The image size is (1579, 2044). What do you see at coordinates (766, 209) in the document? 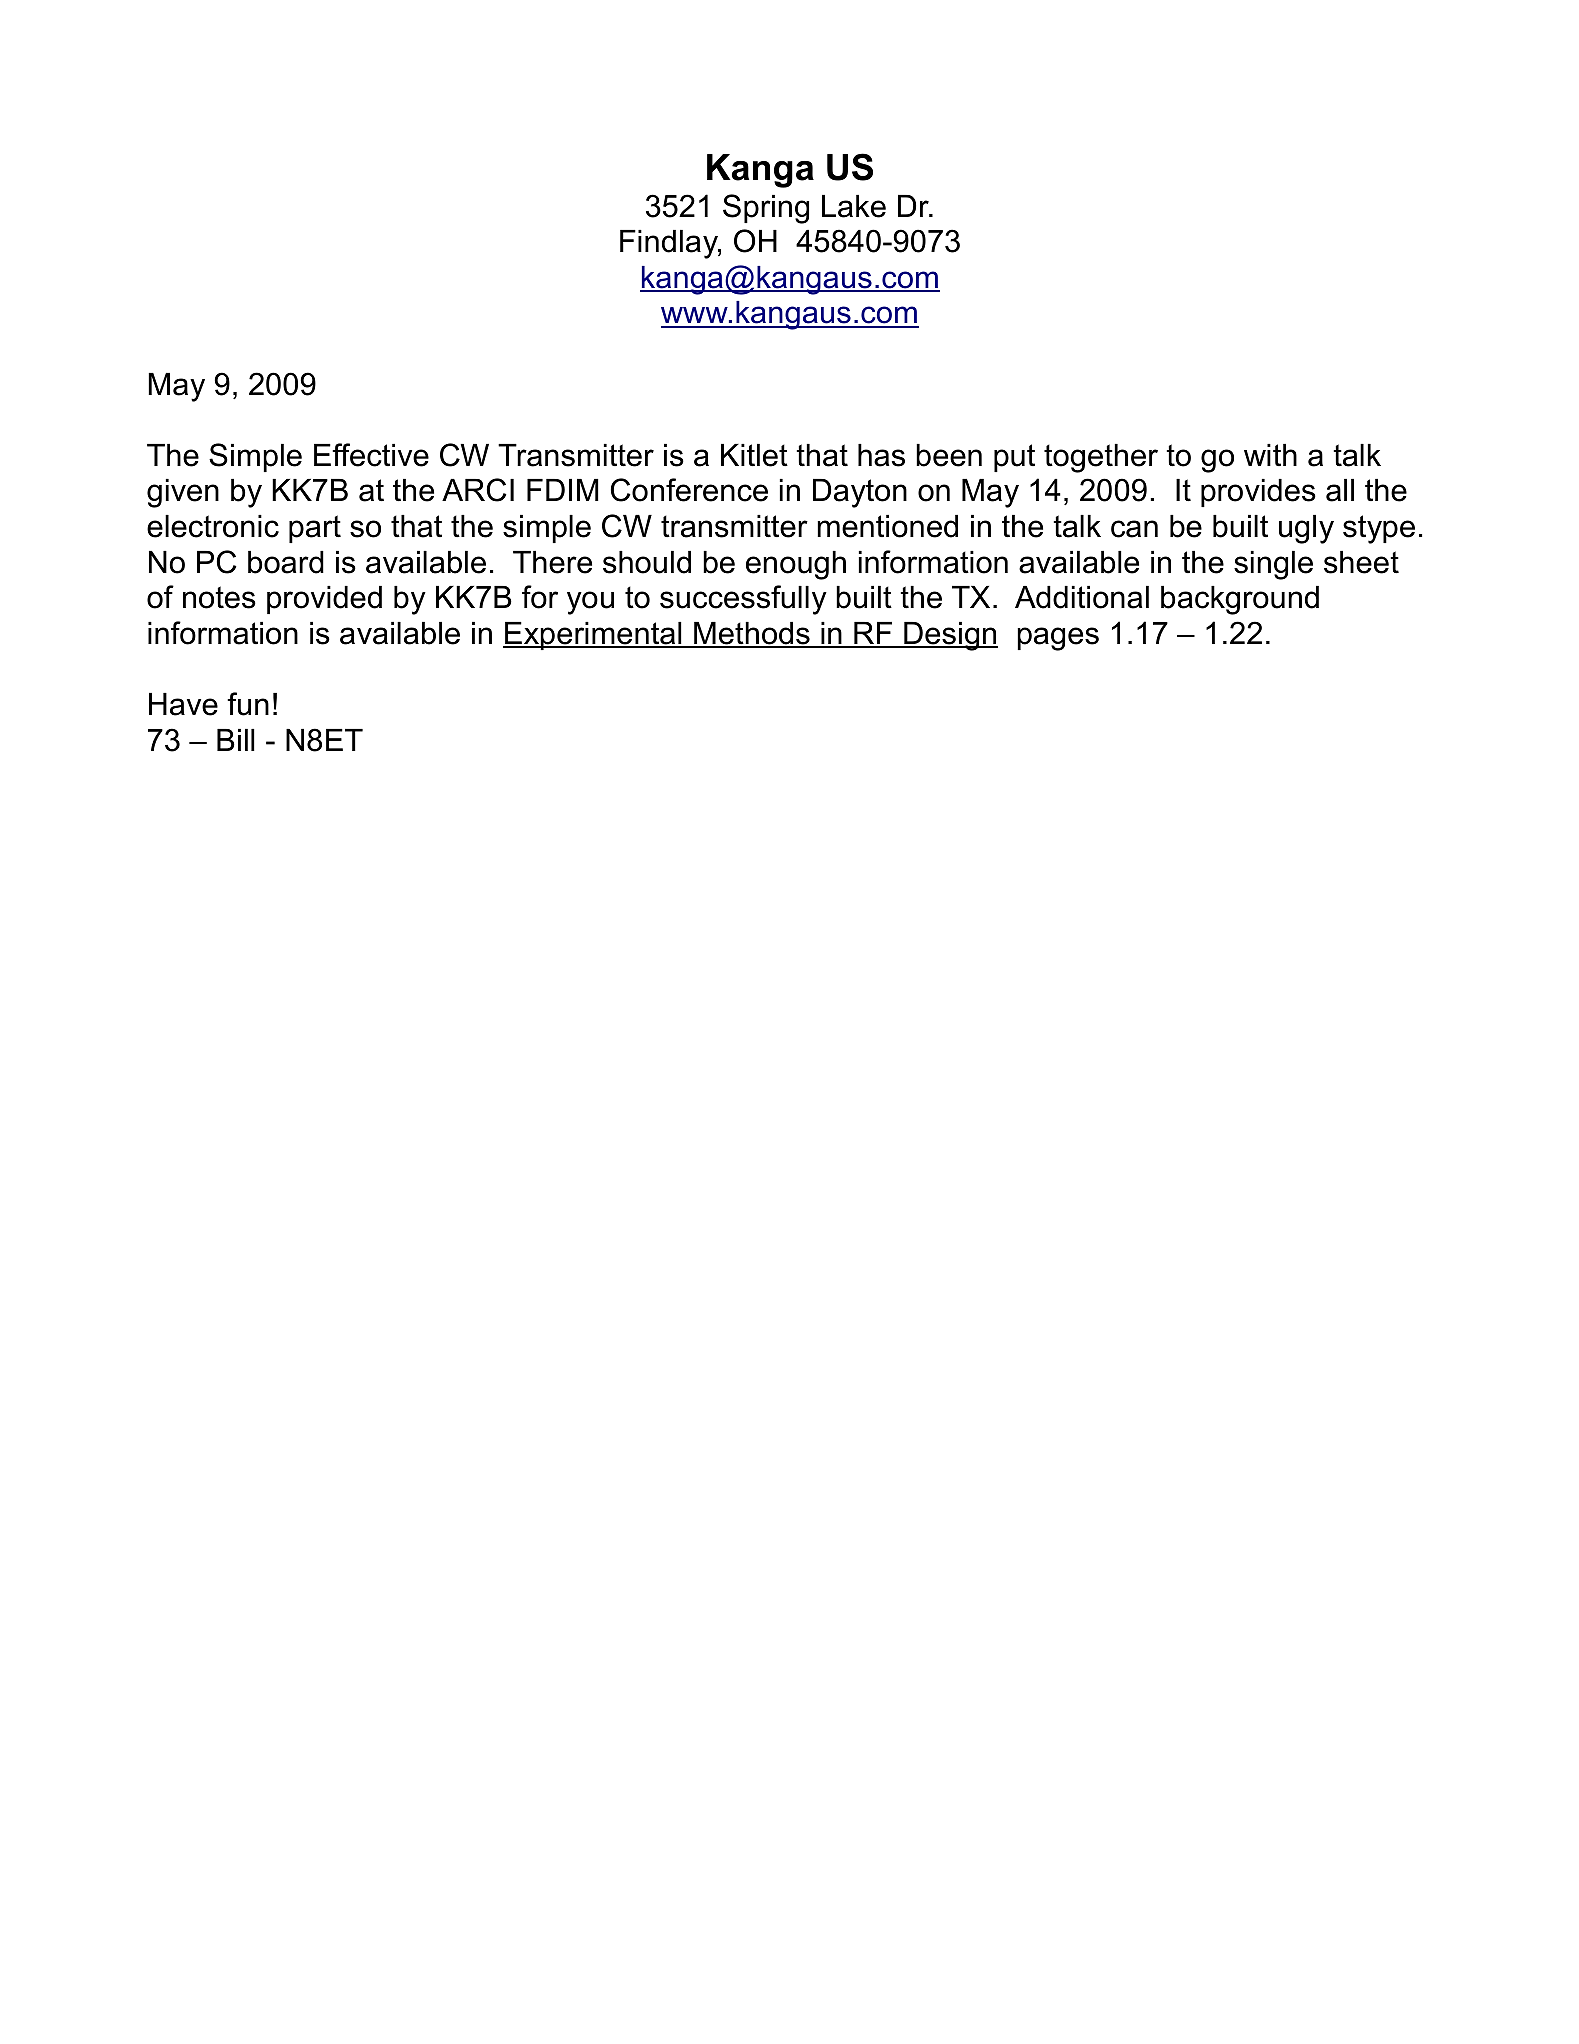
I see `Spring` at bounding box center [766, 209].
